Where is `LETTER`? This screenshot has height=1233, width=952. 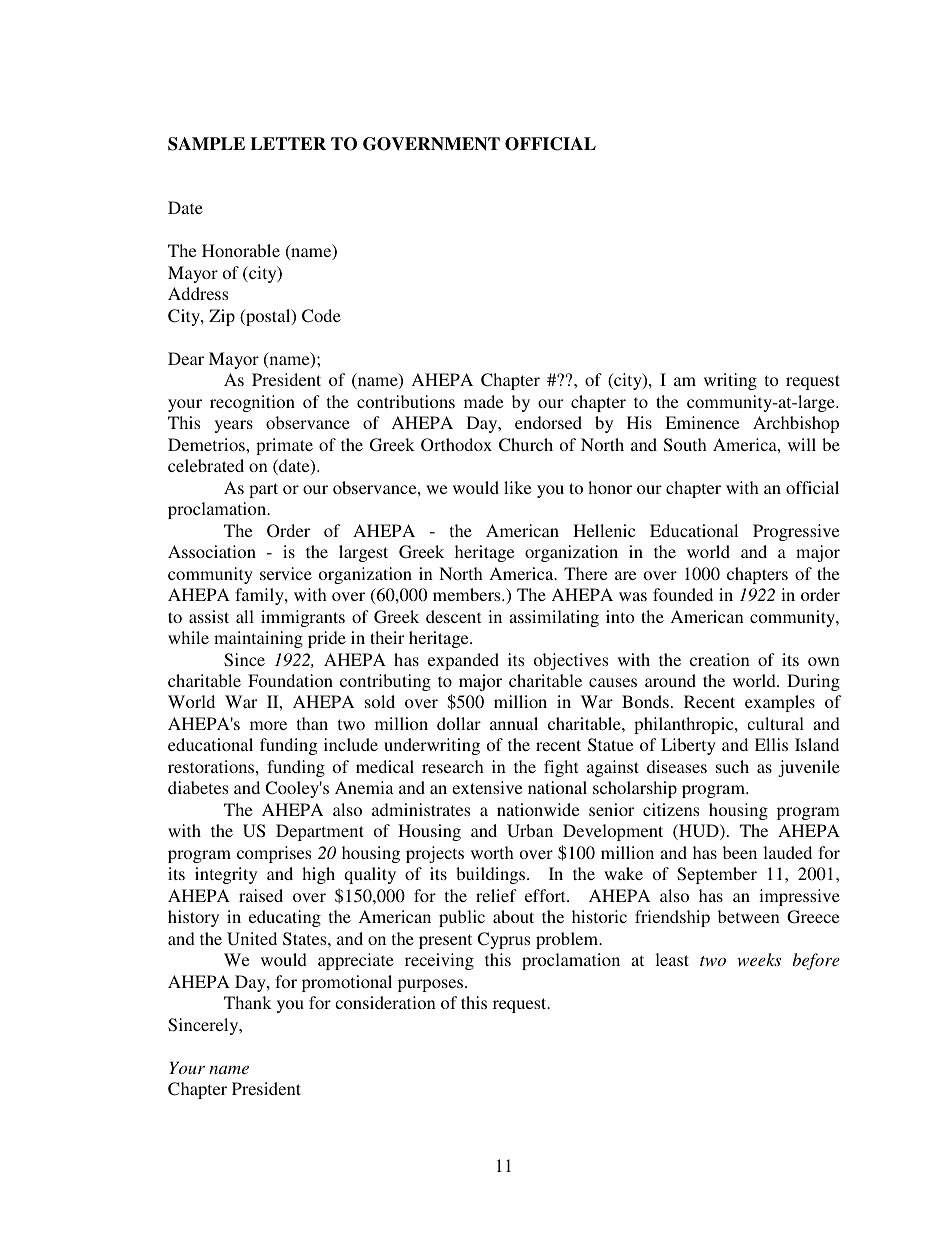
LETTER is located at coordinates (288, 143).
